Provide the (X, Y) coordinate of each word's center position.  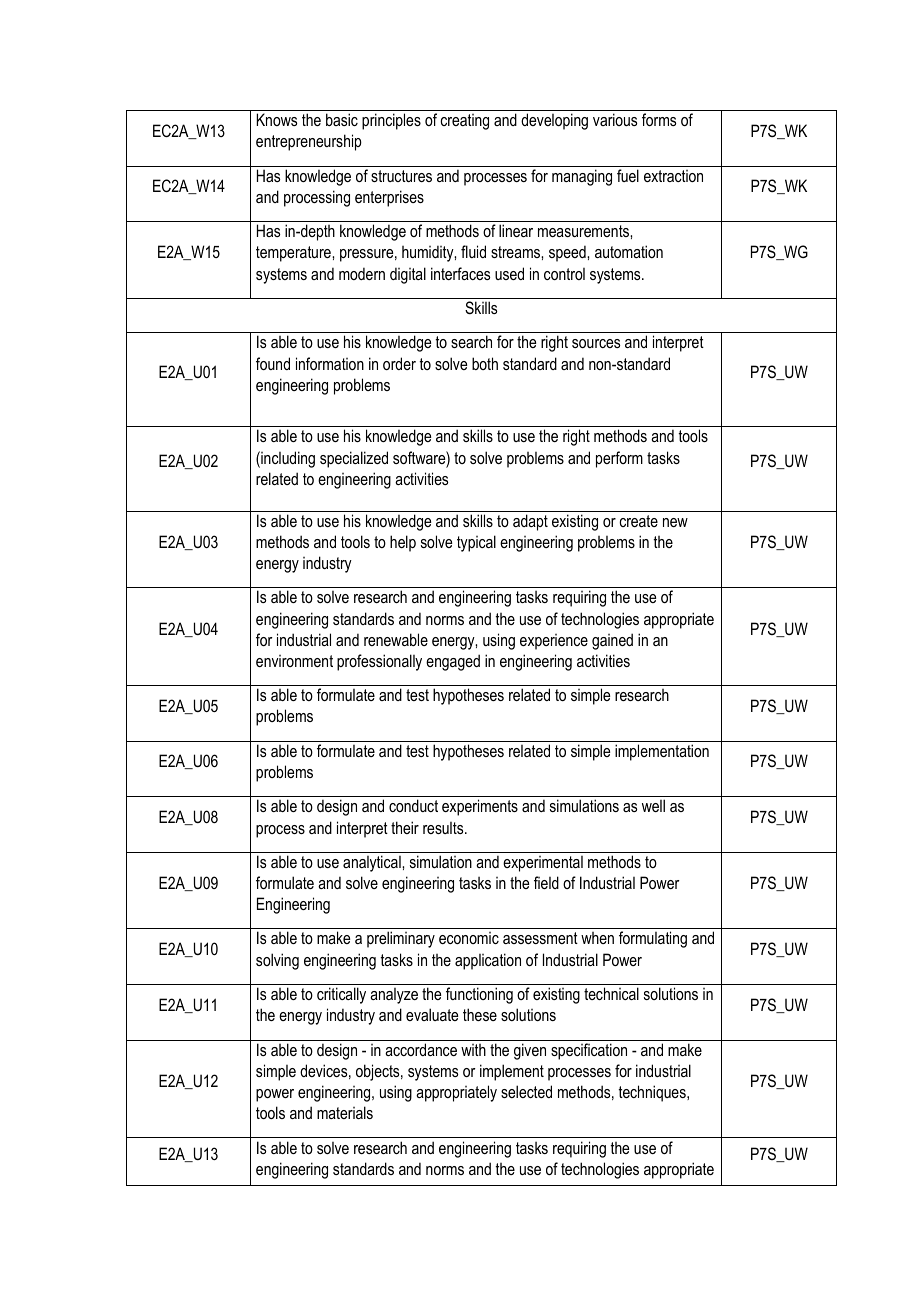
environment (294, 661)
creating (464, 122)
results (444, 828)
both (485, 363)
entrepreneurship (309, 142)
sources (596, 343)
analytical (373, 863)
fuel (628, 175)
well (653, 805)
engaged (453, 662)
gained (612, 641)
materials (345, 1112)
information (330, 363)
